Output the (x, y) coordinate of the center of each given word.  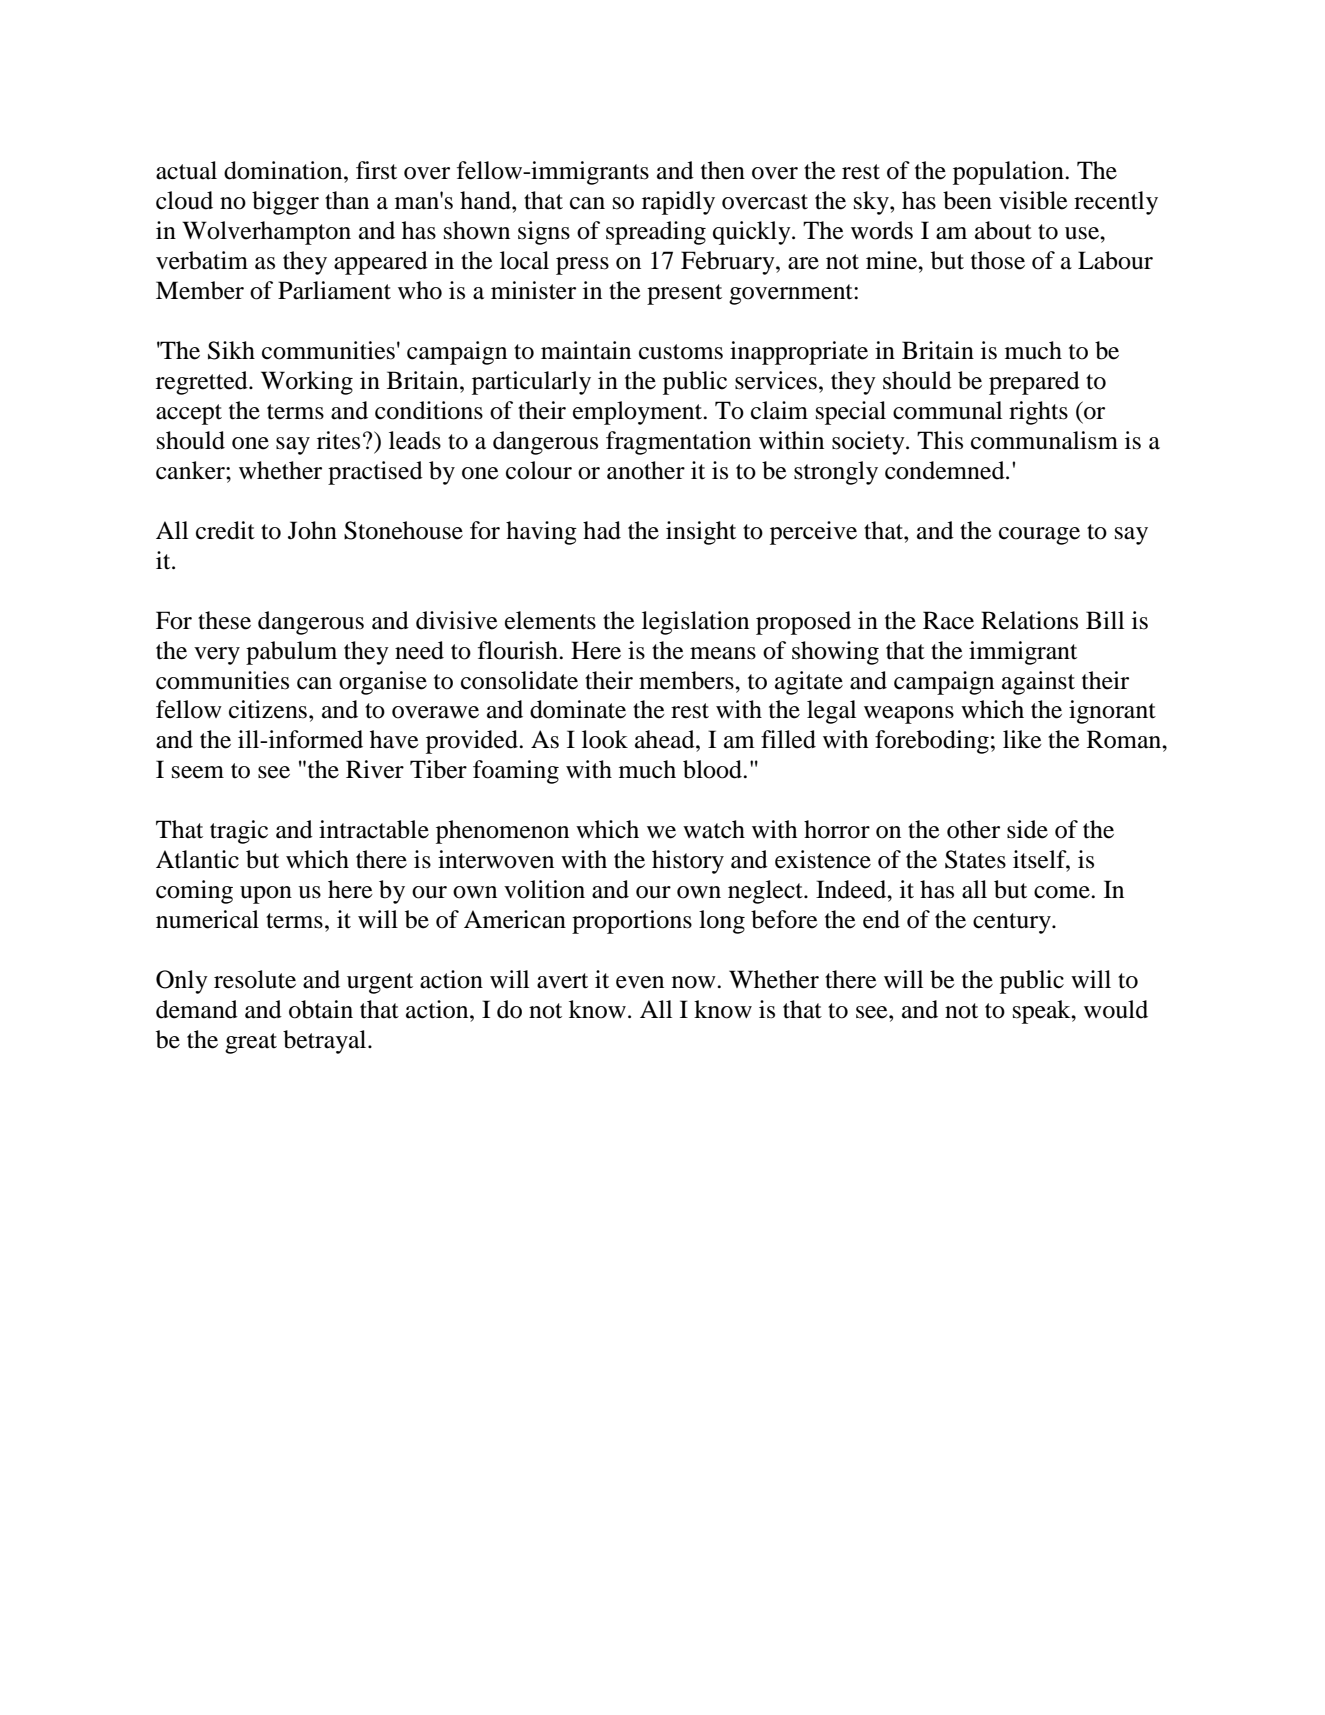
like (1022, 739)
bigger (285, 203)
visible (1033, 200)
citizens (269, 709)
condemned (946, 470)
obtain (321, 1009)
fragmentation (678, 443)
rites (338, 440)
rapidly (678, 203)
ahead (666, 739)
